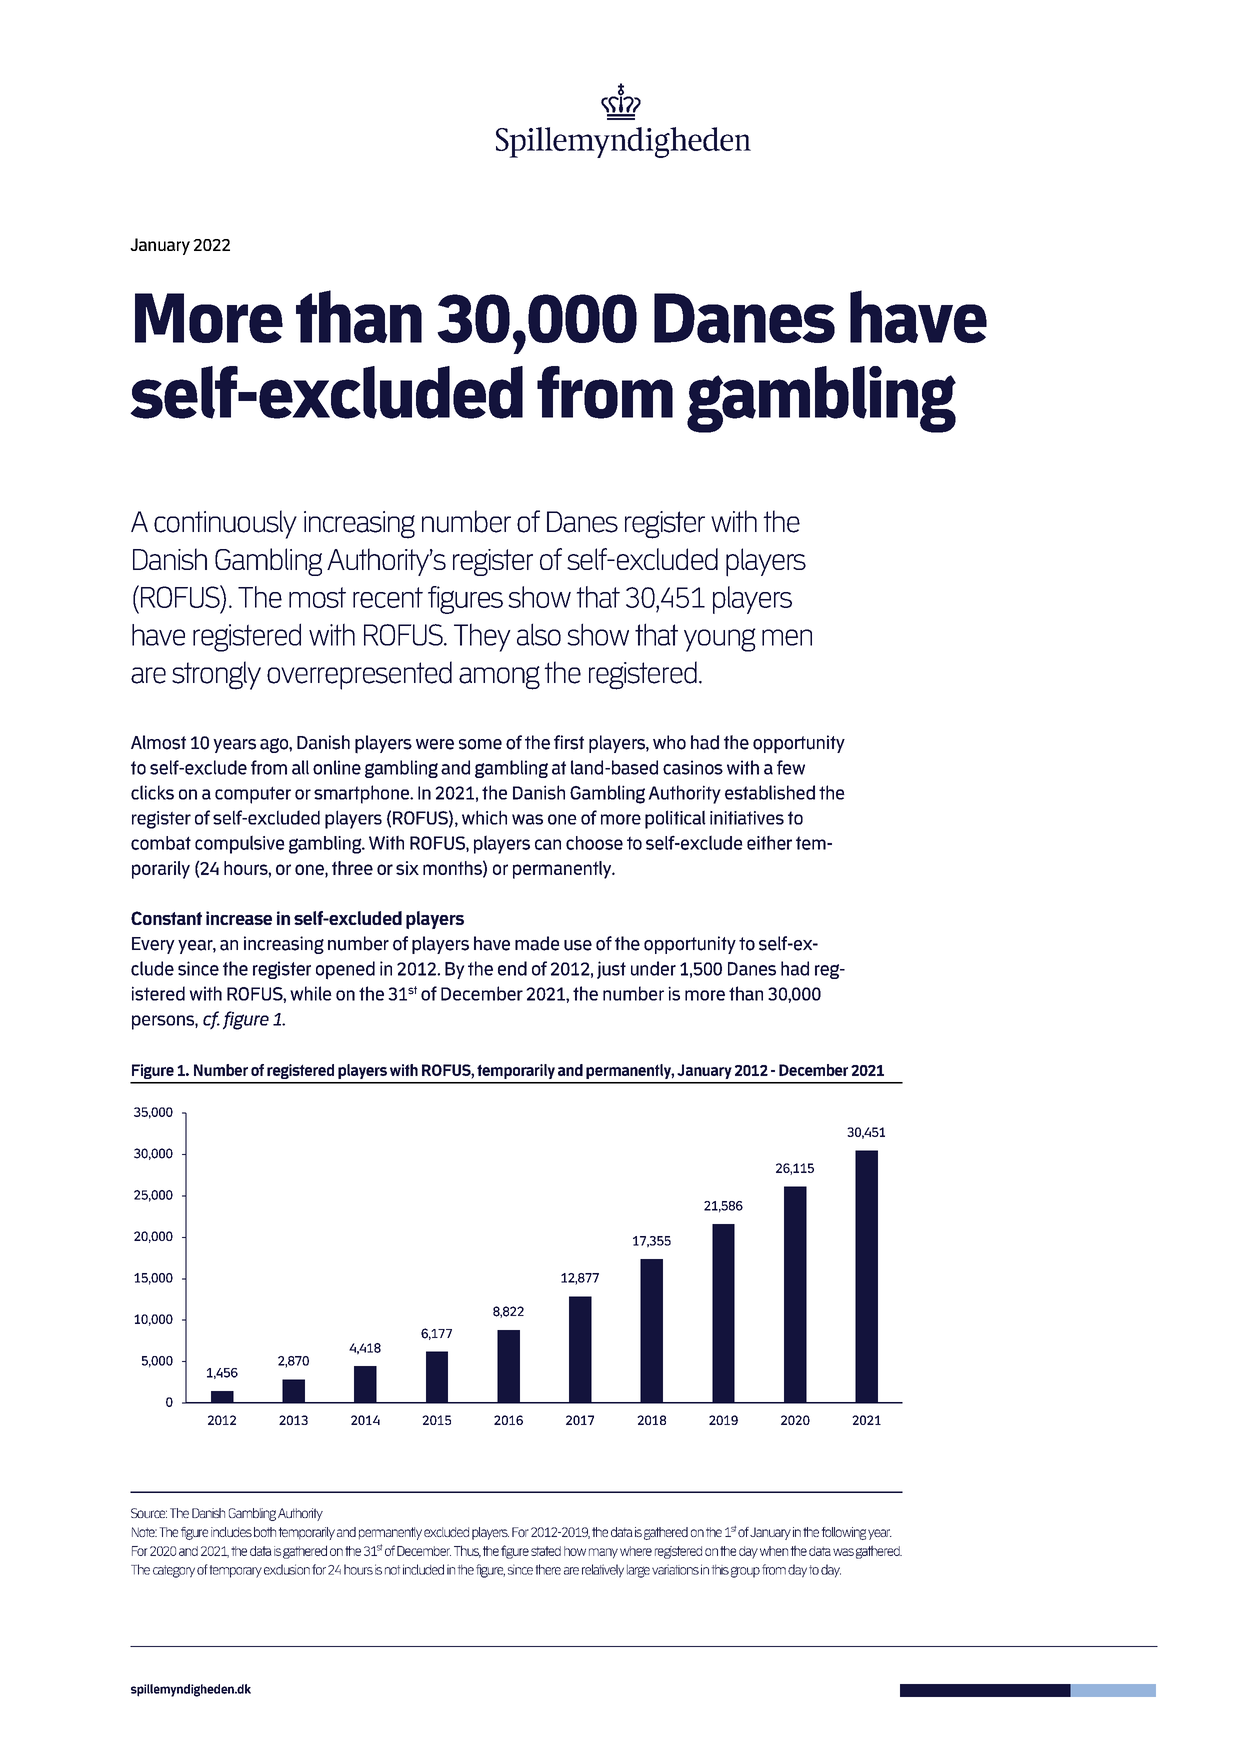  I want to click on computer, so click(253, 795).
